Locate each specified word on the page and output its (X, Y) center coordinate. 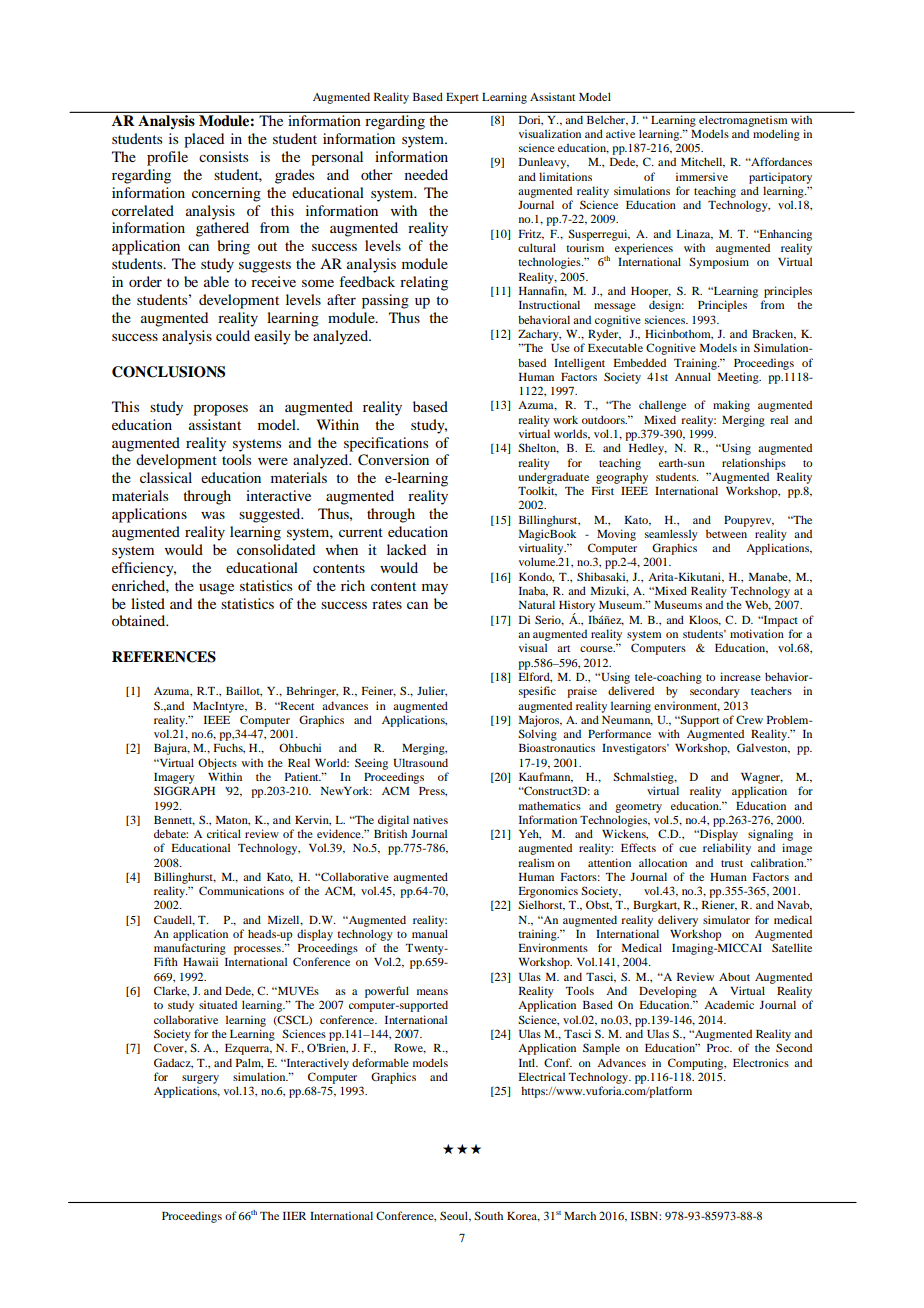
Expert (462, 98)
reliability (727, 849)
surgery (200, 1079)
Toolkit (537, 491)
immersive (702, 176)
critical (224, 833)
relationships (754, 464)
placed (204, 140)
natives (430, 819)
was (213, 515)
